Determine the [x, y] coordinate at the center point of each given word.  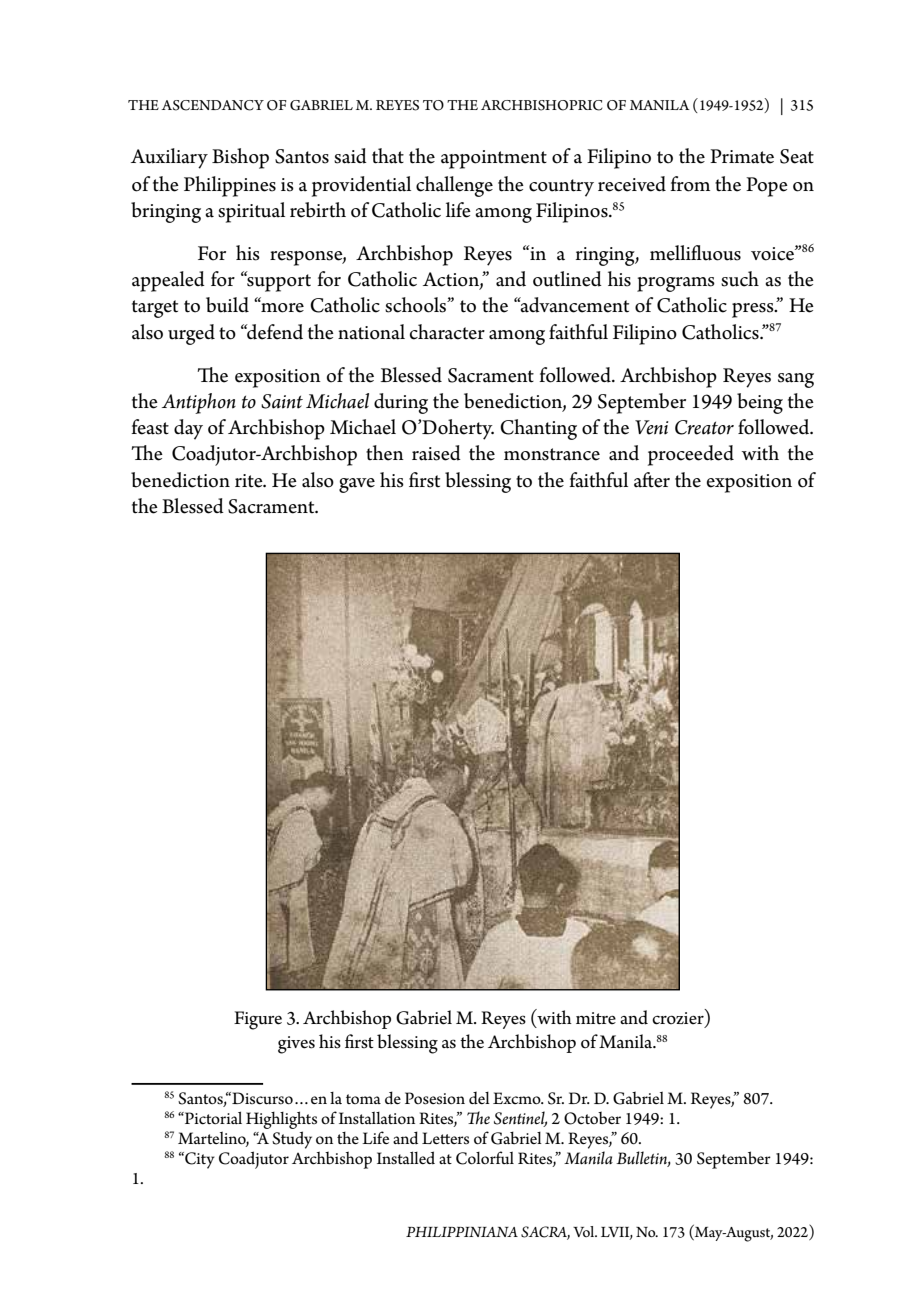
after [652, 480]
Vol [585, 1231]
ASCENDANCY [212, 105]
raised [436, 453]
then [385, 453]
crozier [679, 1018]
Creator [704, 427]
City [199, 1160]
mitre [596, 1018]
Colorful [485, 1158]
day [188, 429]
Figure [258, 1020]
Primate [742, 156]
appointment [494, 159]
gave [357, 485]
